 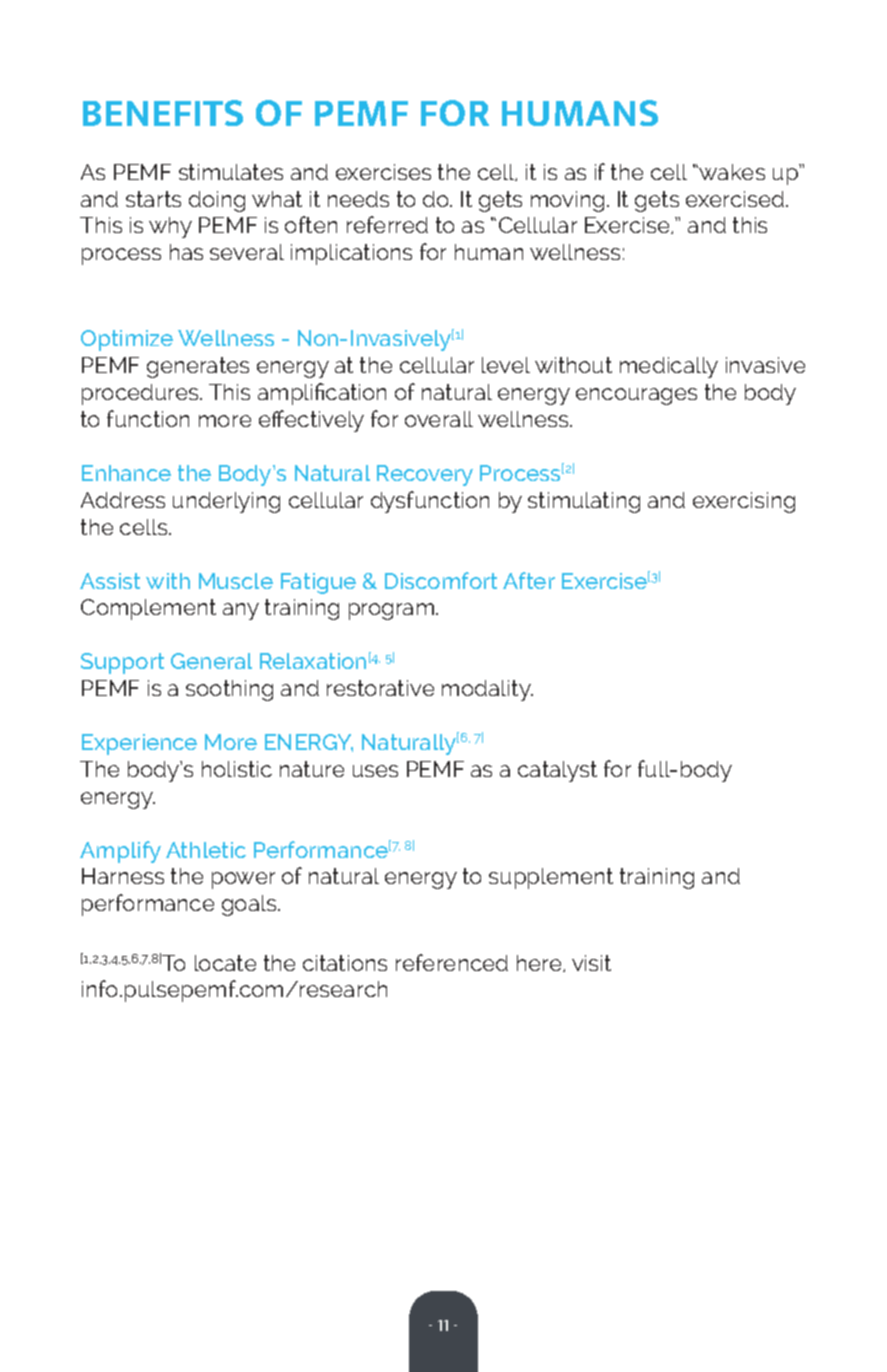 What do you see at coordinates (393, 611) in the screenshot?
I see `program` at bounding box center [393, 611].
